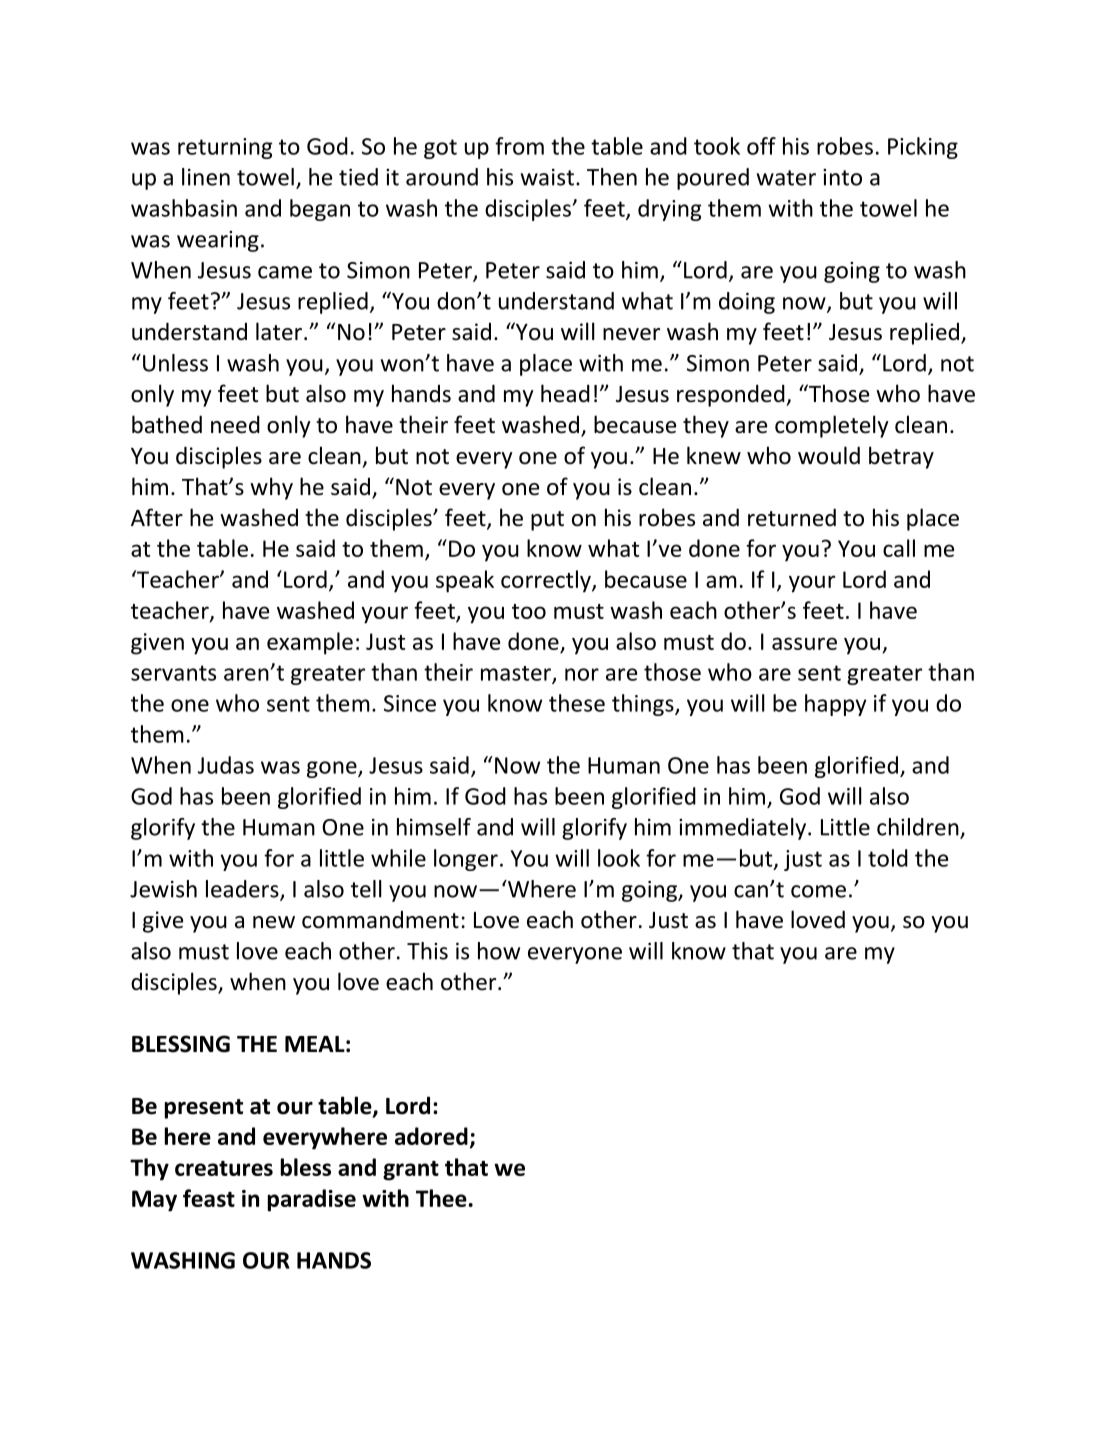 This page has width=1108, height=1434. What do you see at coordinates (441, 1198) in the page?
I see `Thee` at bounding box center [441, 1198].
